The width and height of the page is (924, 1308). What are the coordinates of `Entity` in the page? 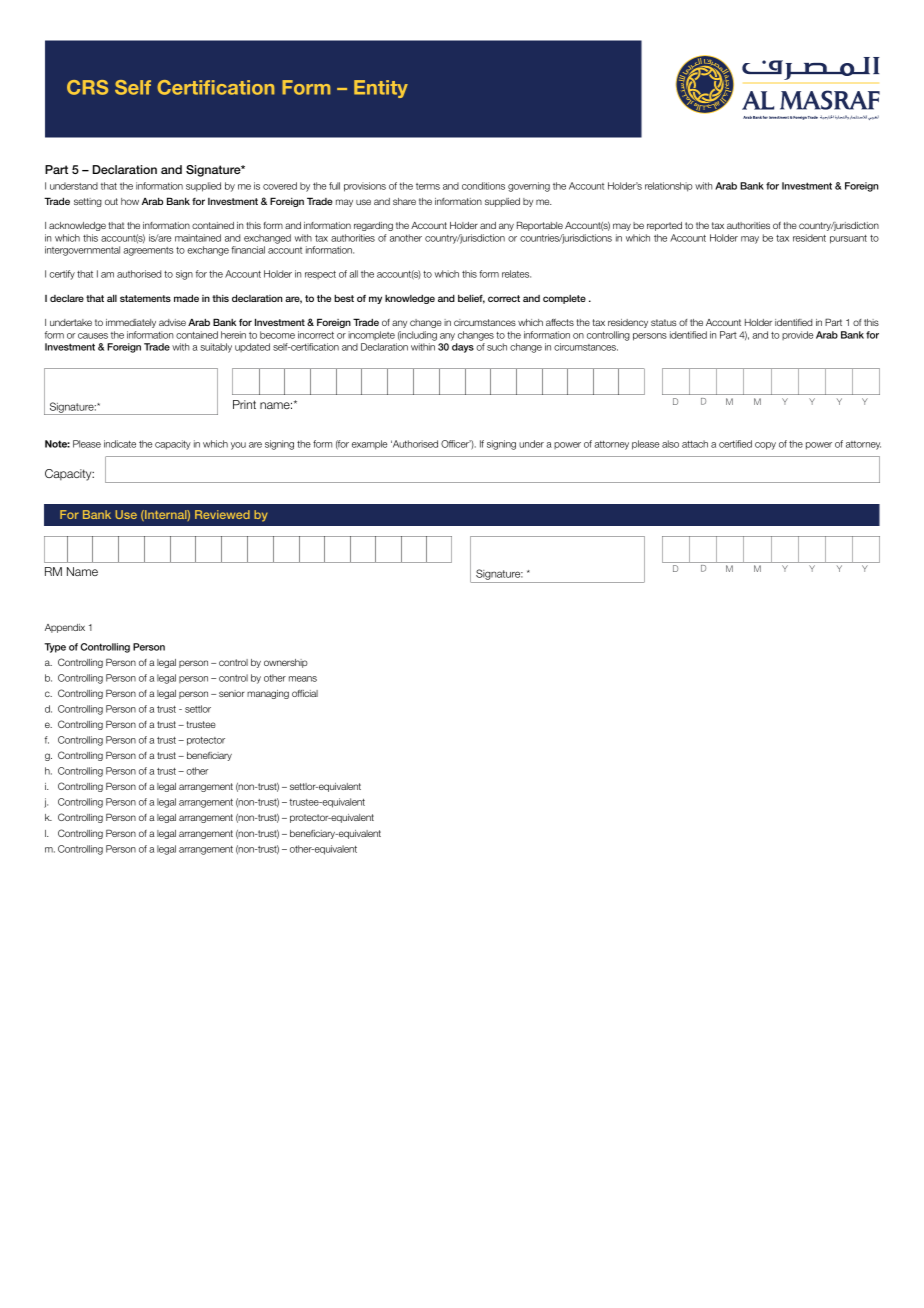 It's located at (381, 89).
